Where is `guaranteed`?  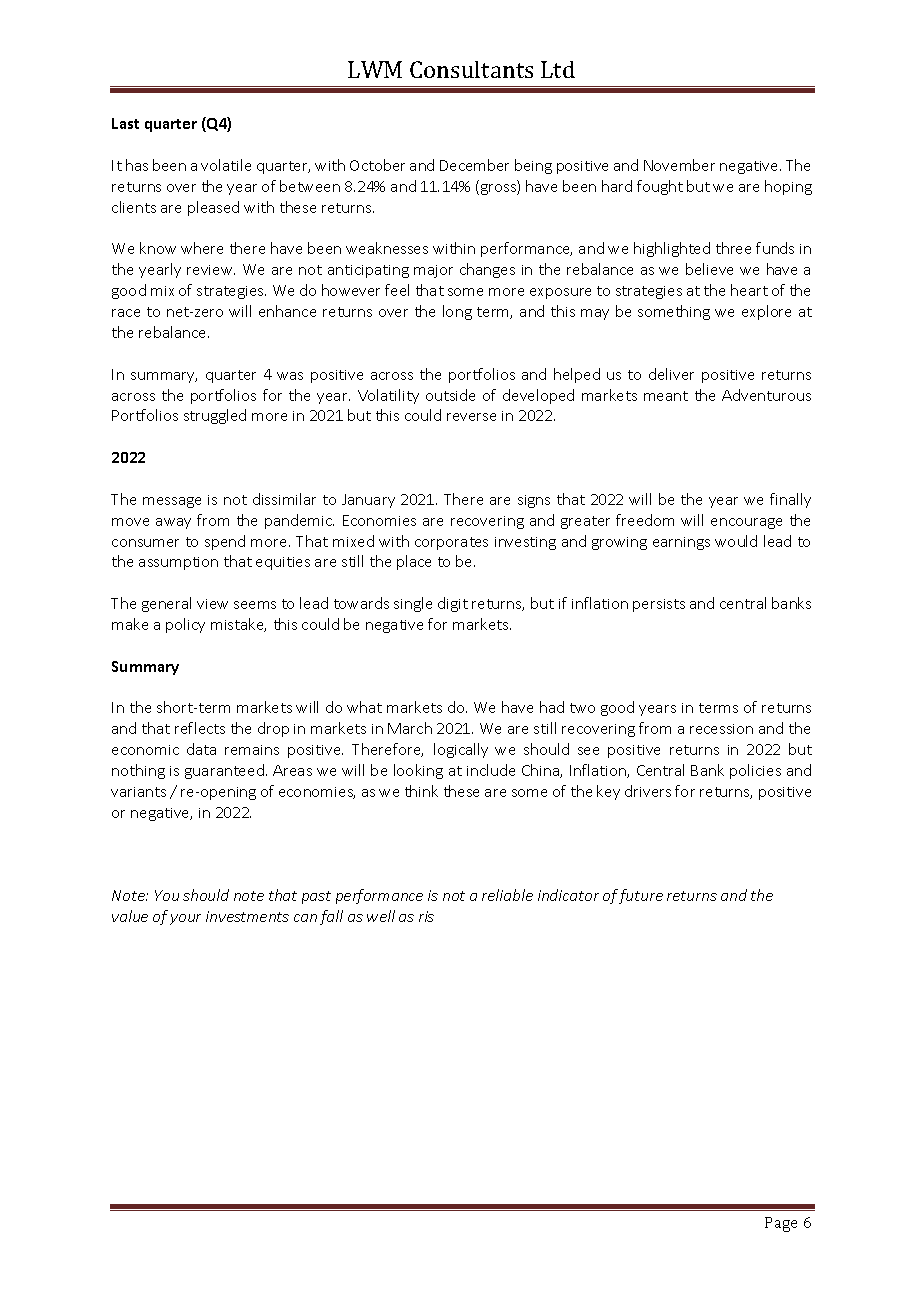 guaranteed is located at coordinates (224, 771).
